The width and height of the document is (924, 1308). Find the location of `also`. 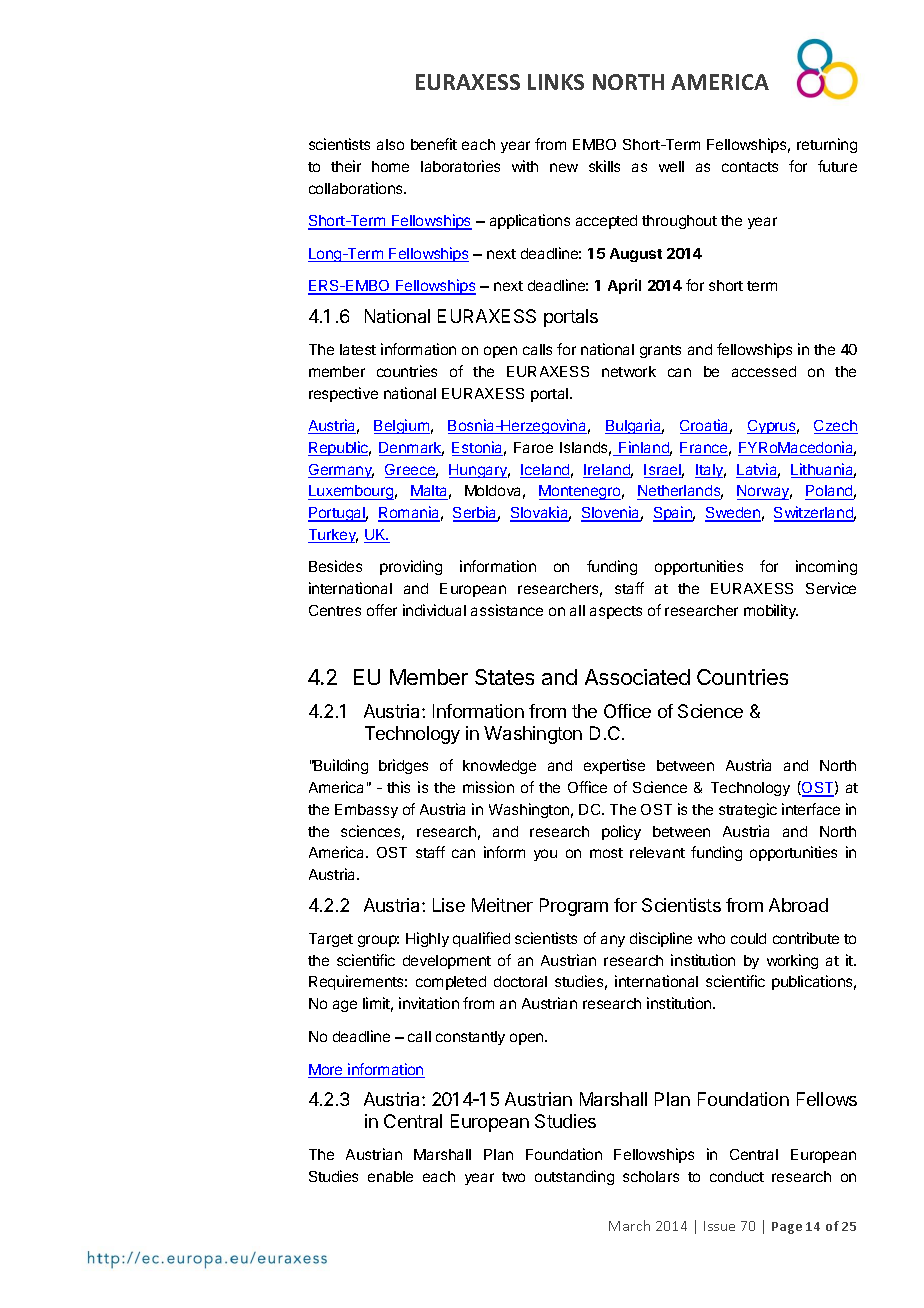

also is located at coordinates (390, 144).
